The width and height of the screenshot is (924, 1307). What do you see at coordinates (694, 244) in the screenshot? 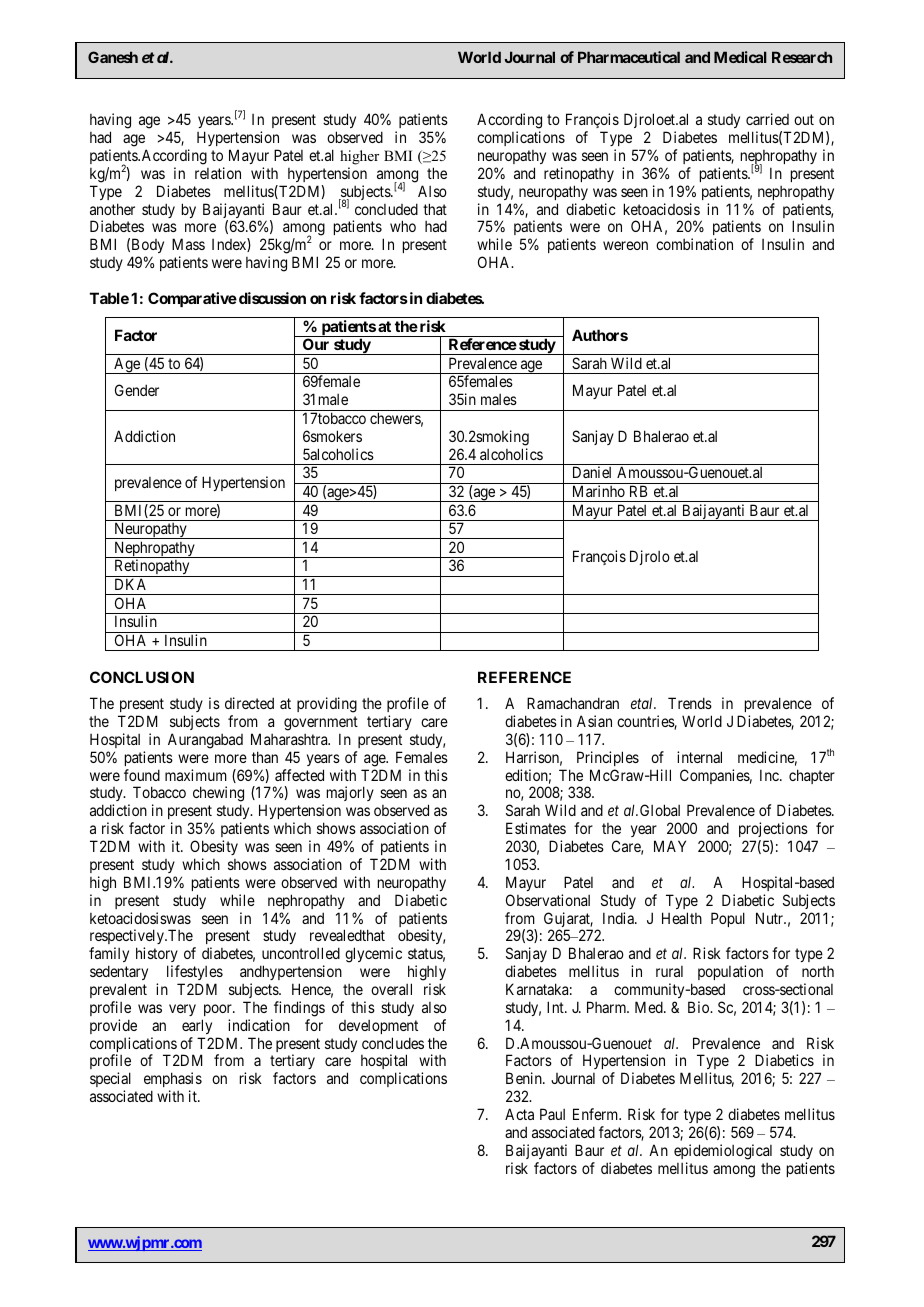
I see `combination` at bounding box center [694, 244].
